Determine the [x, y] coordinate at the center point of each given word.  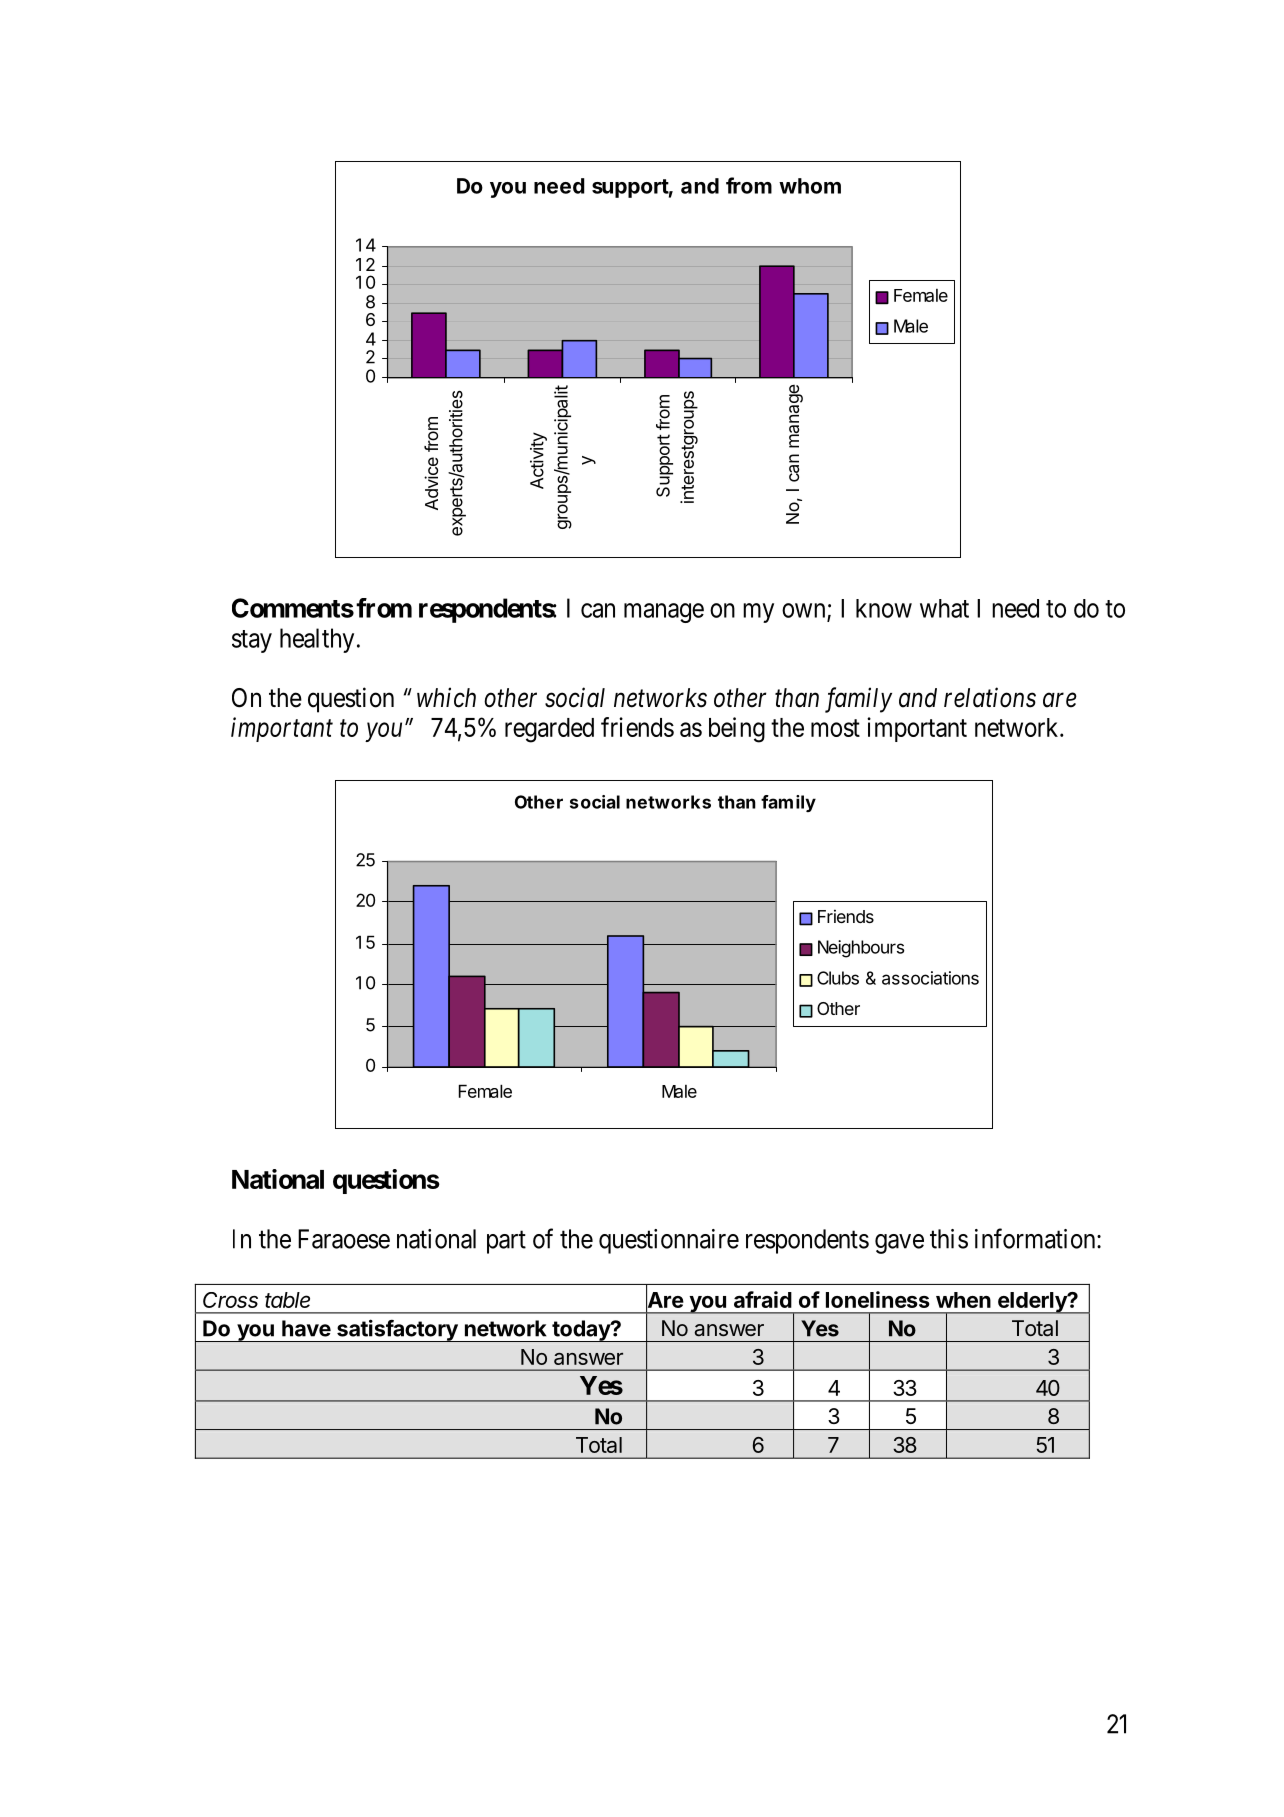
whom [810, 186]
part [506, 1242]
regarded [549, 730]
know [884, 608]
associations [930, 978]
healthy [317, 640]
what [944, 608]
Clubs [838, 978]
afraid [763, 1299]
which [446, 697]
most [835, 728]
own [805, 611]
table [287, 1300]
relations [990, 697]
